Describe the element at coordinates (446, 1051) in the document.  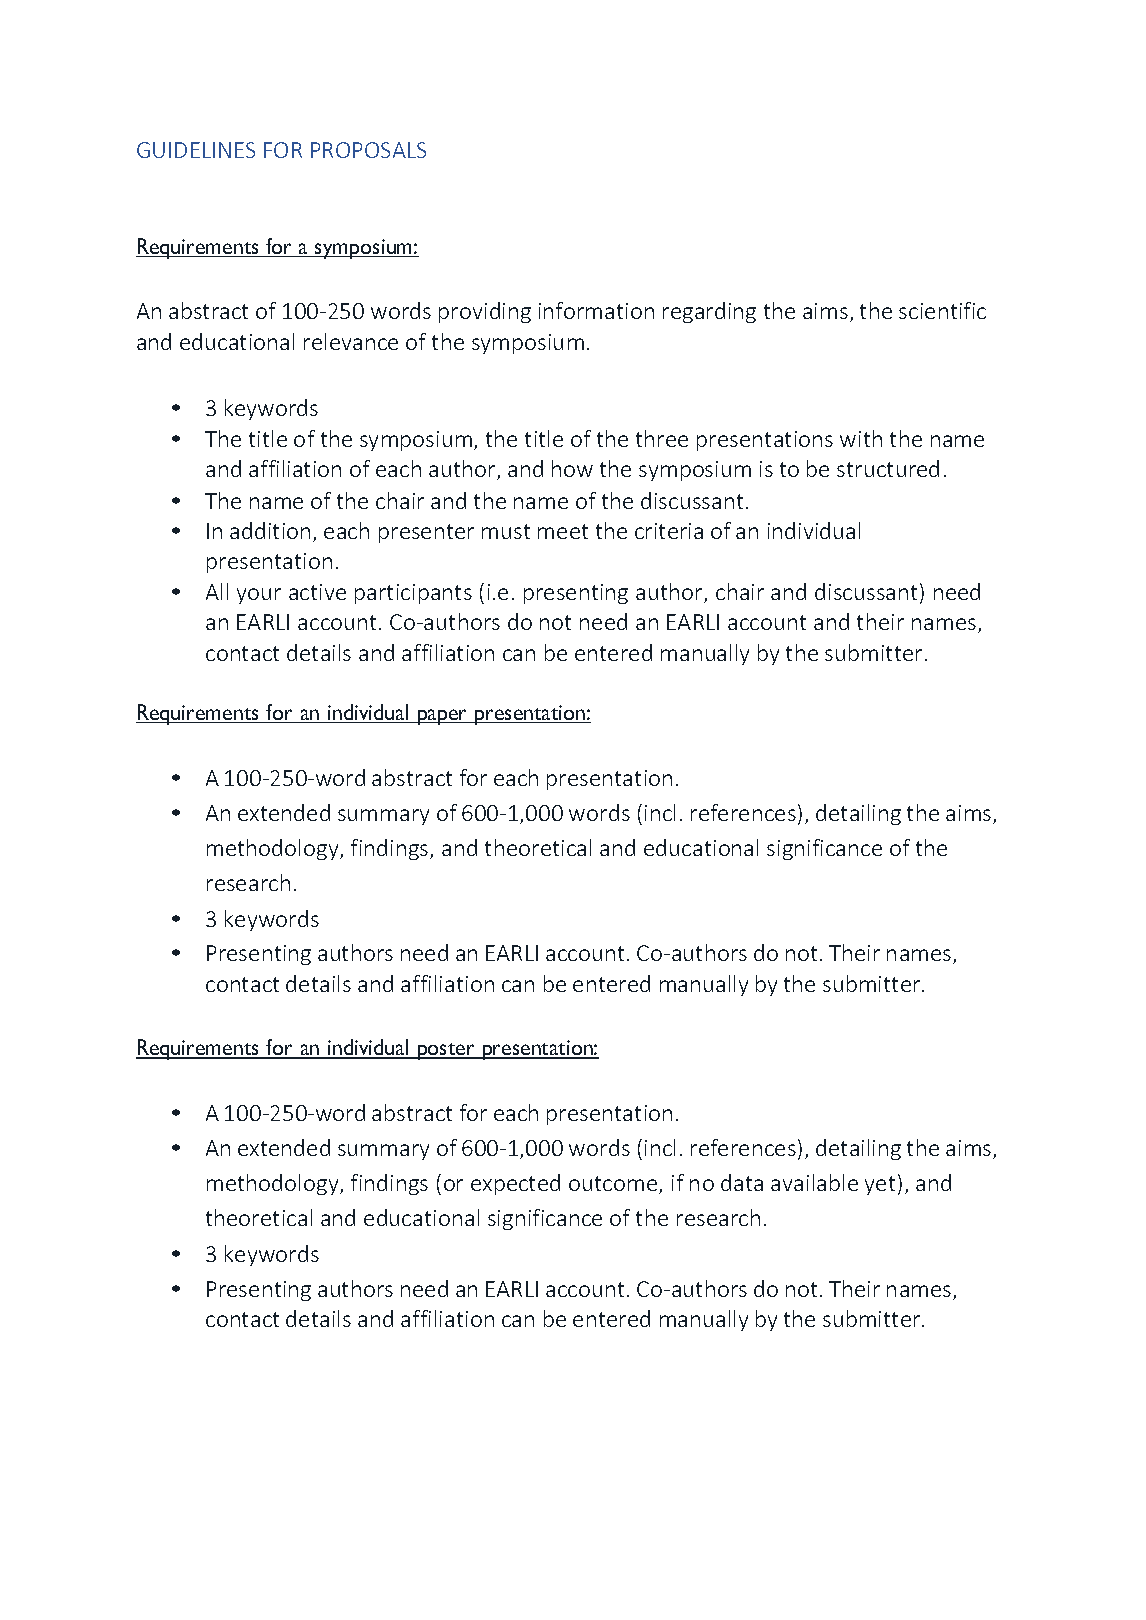
I see `poster` at that location.
